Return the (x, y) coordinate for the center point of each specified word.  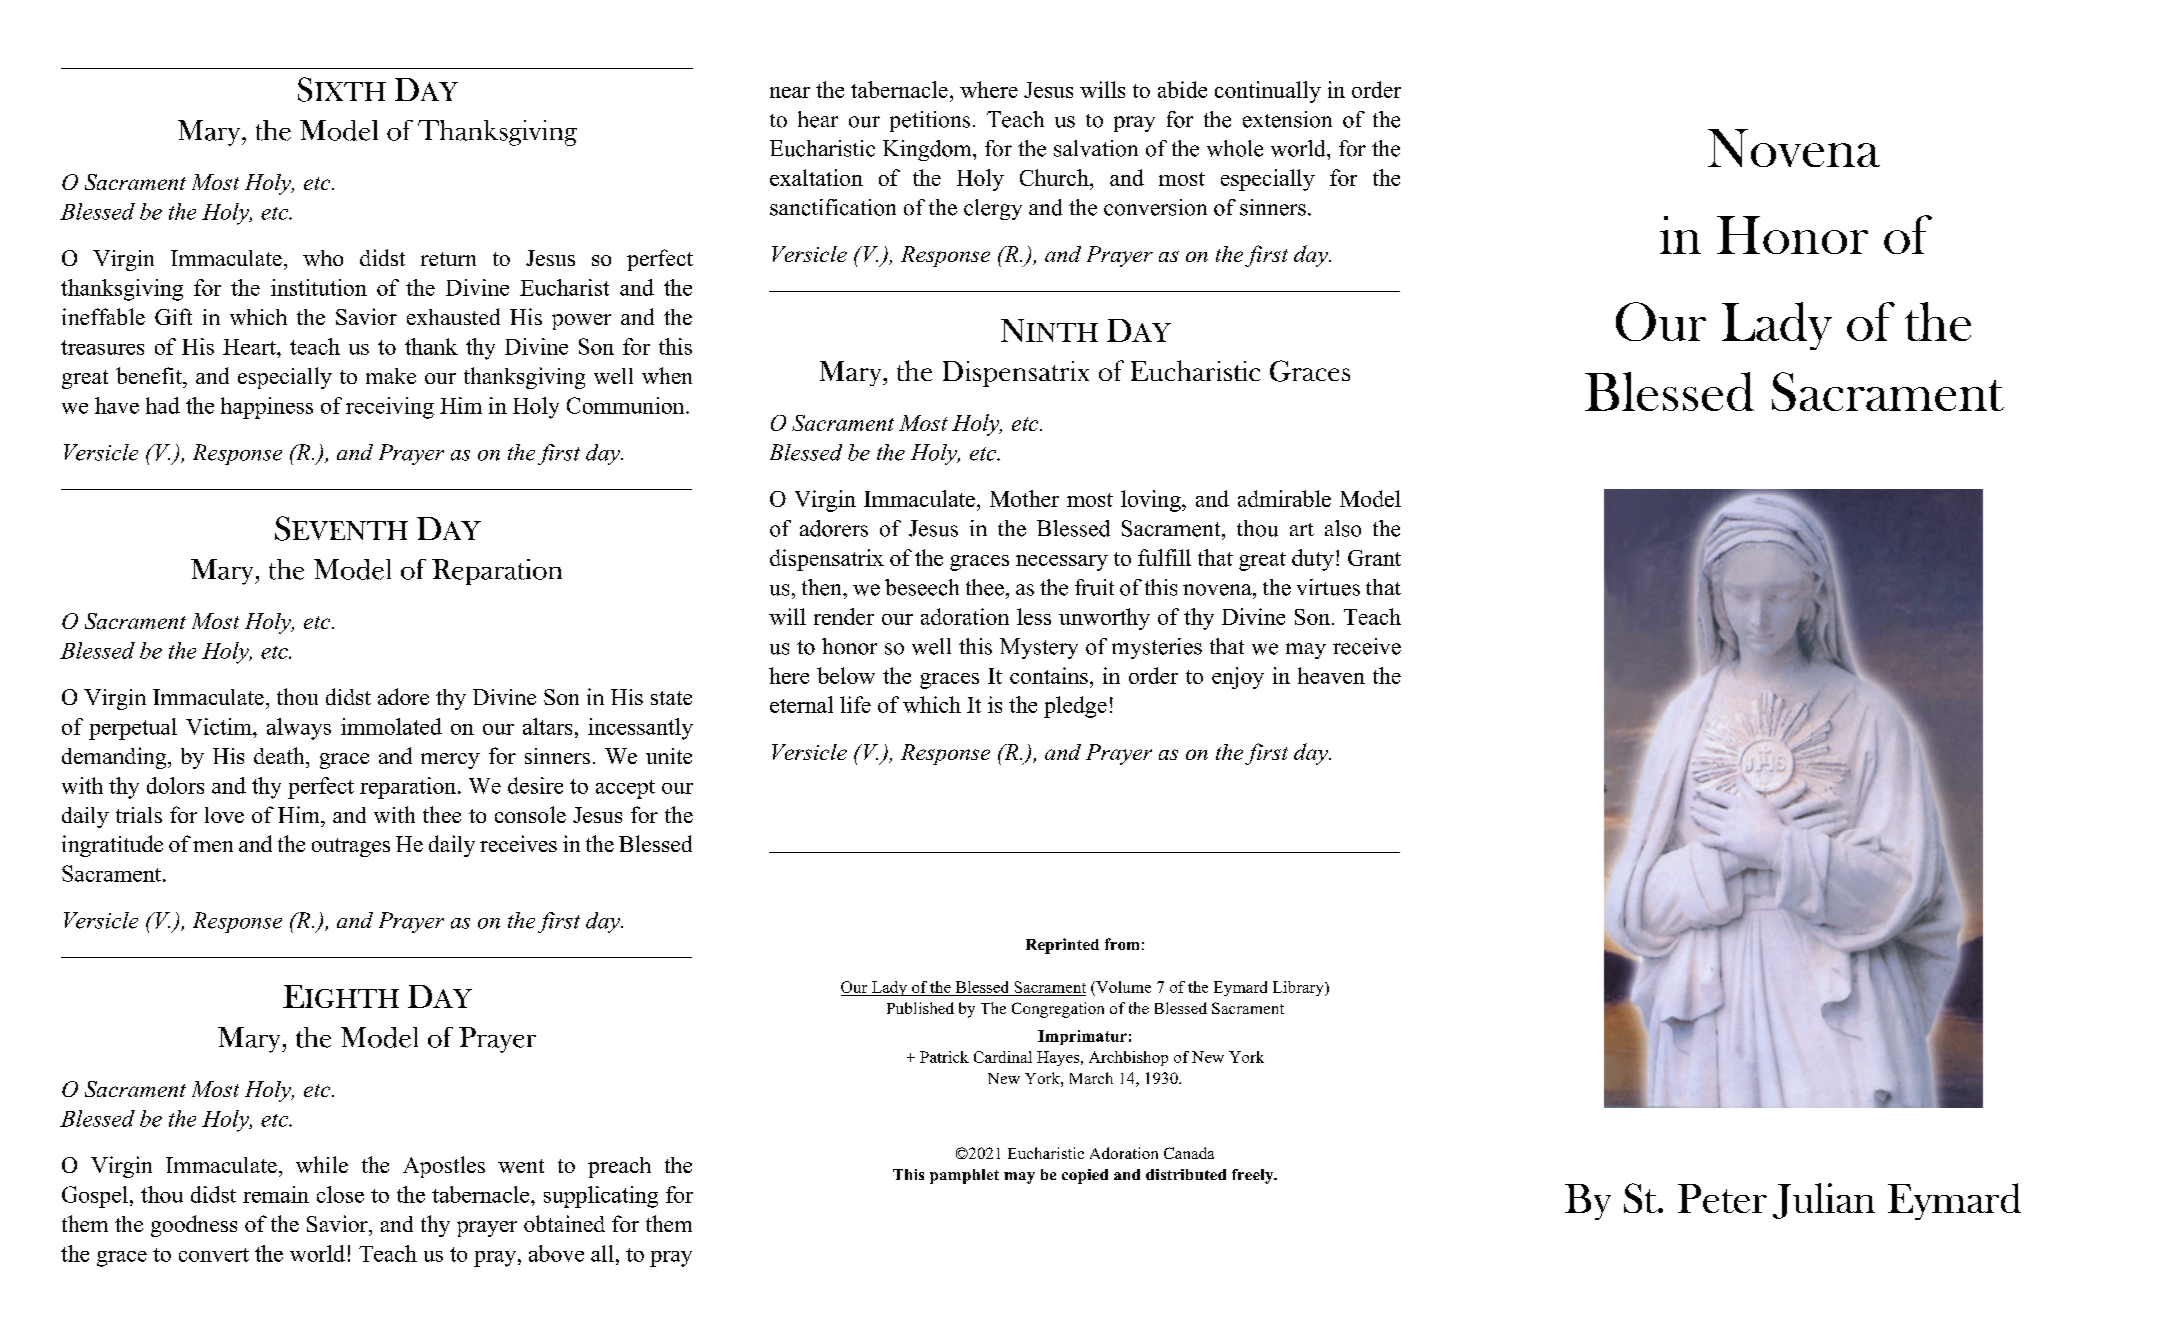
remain (276, 1194)
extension (1287, 119)
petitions (930, 121)
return (448, 259)
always (299, 729)
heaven (1331, 675)
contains (1049, 675)
